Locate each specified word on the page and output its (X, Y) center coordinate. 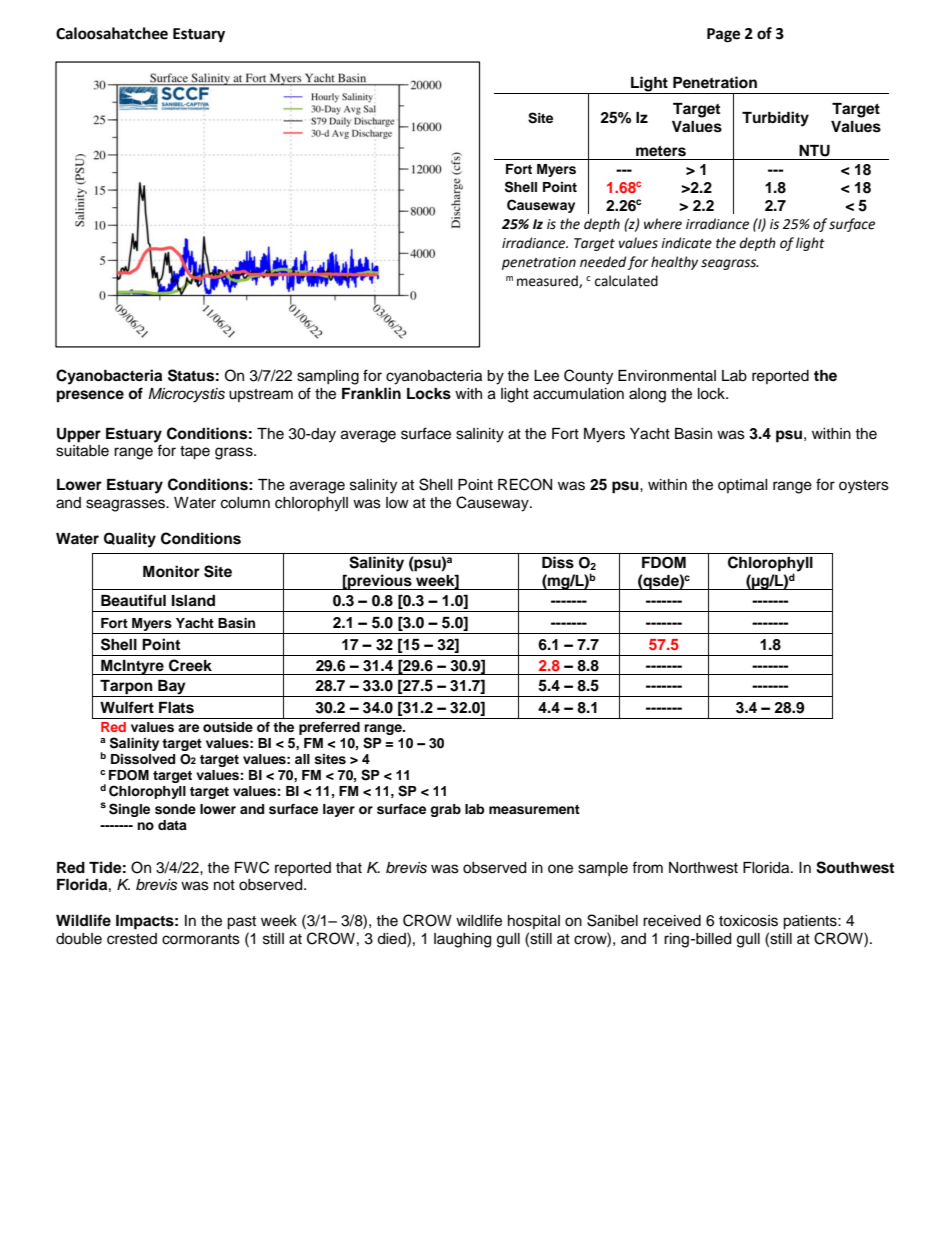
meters (661, 151)
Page (723, 35)
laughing (462, 940)
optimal (743, 486)
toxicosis (748, 921)
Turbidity (775, 119)
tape (195, 453)
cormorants (201, 939)
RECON (525, 484)
